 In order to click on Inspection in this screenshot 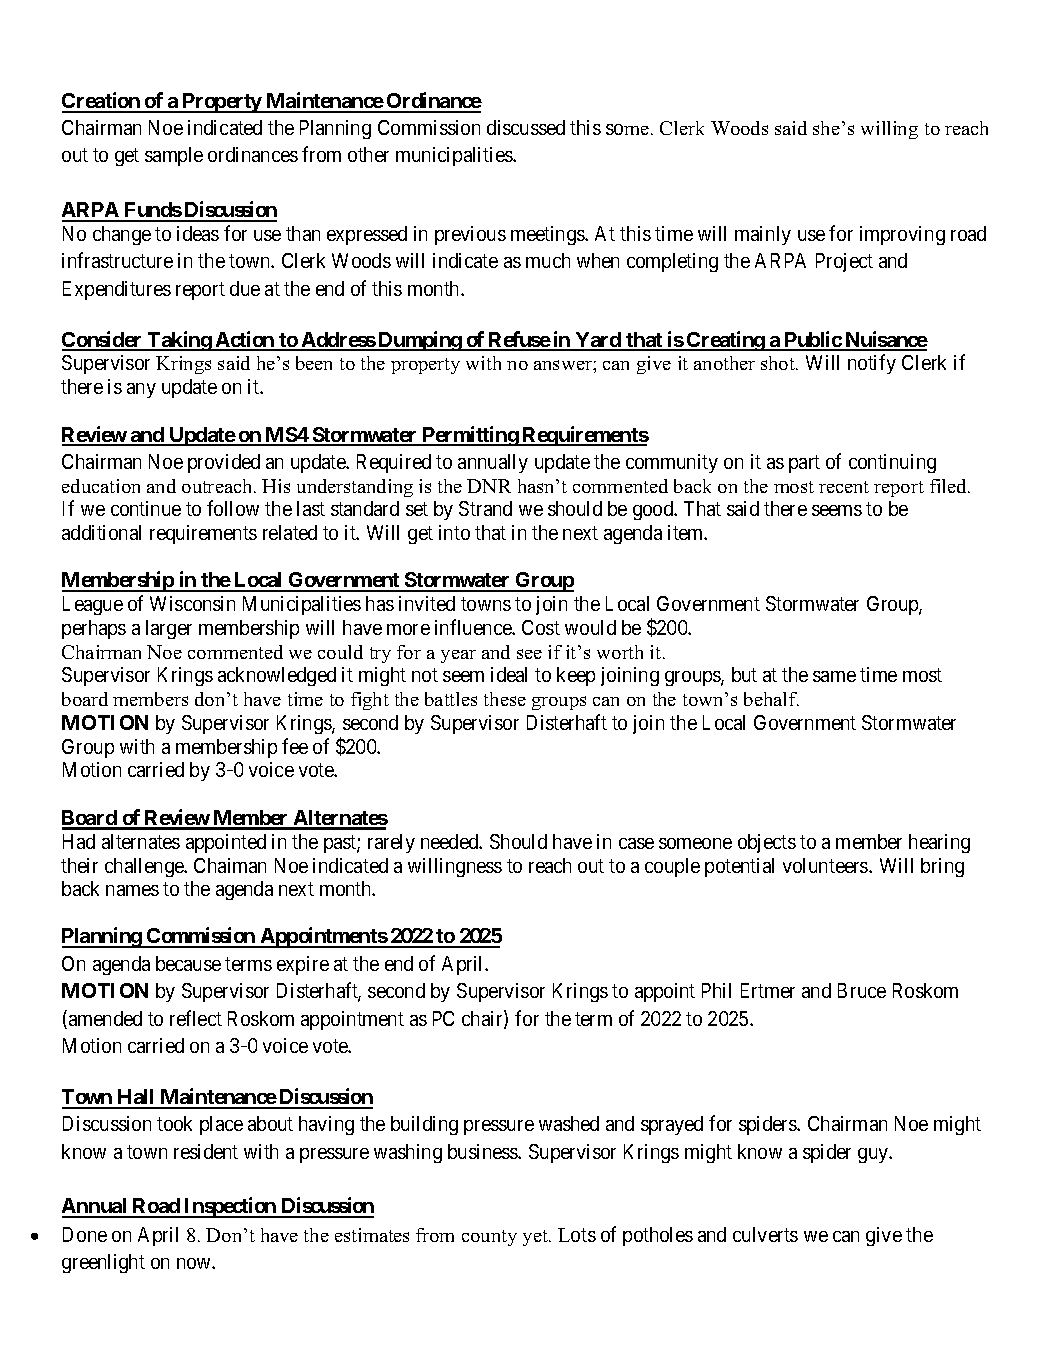, I will do `click(230, 1207)`.
